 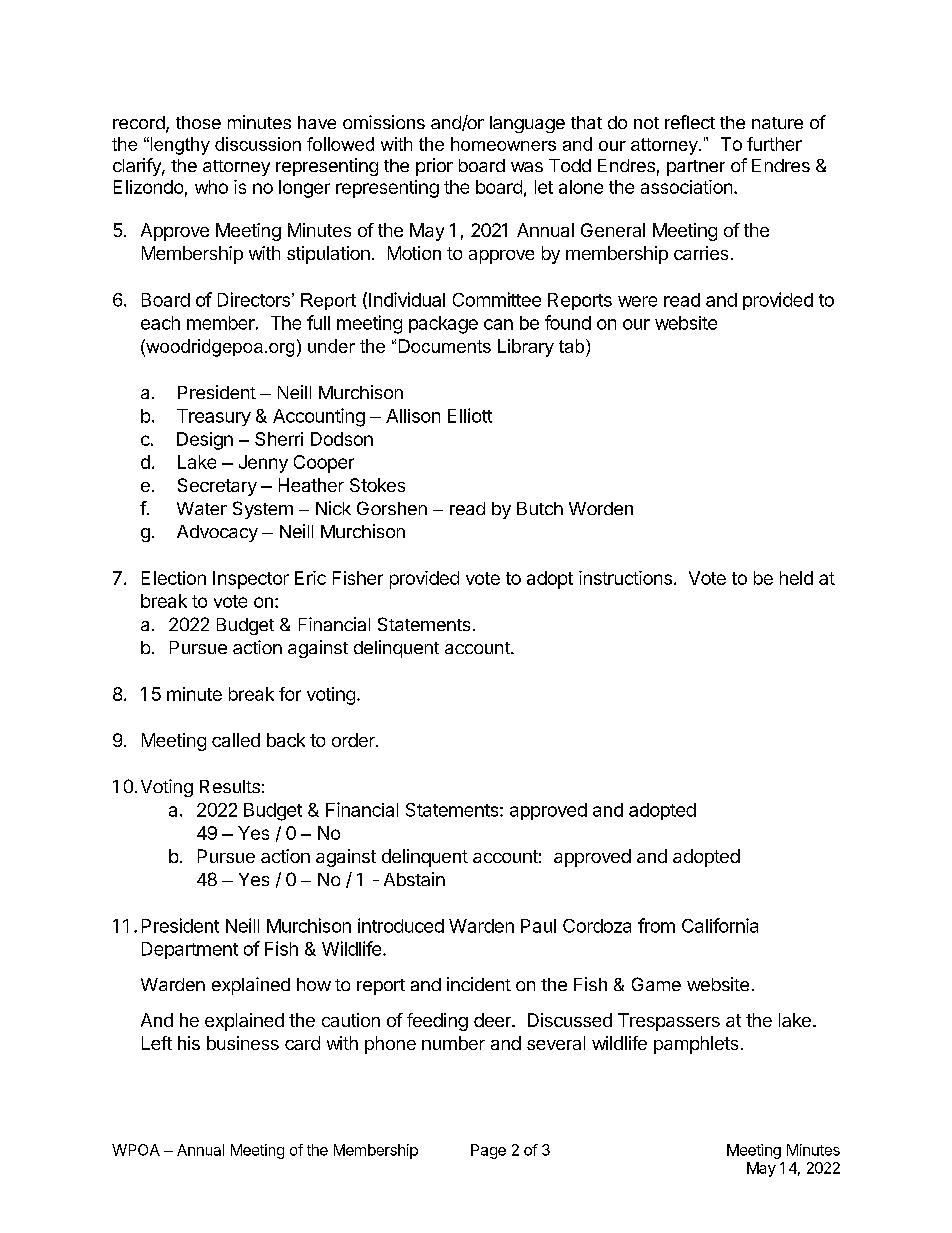 What do you see at coordinates (414, 879) in the screenshot?
I see `Abstain` at bounding box center [414, 879].
